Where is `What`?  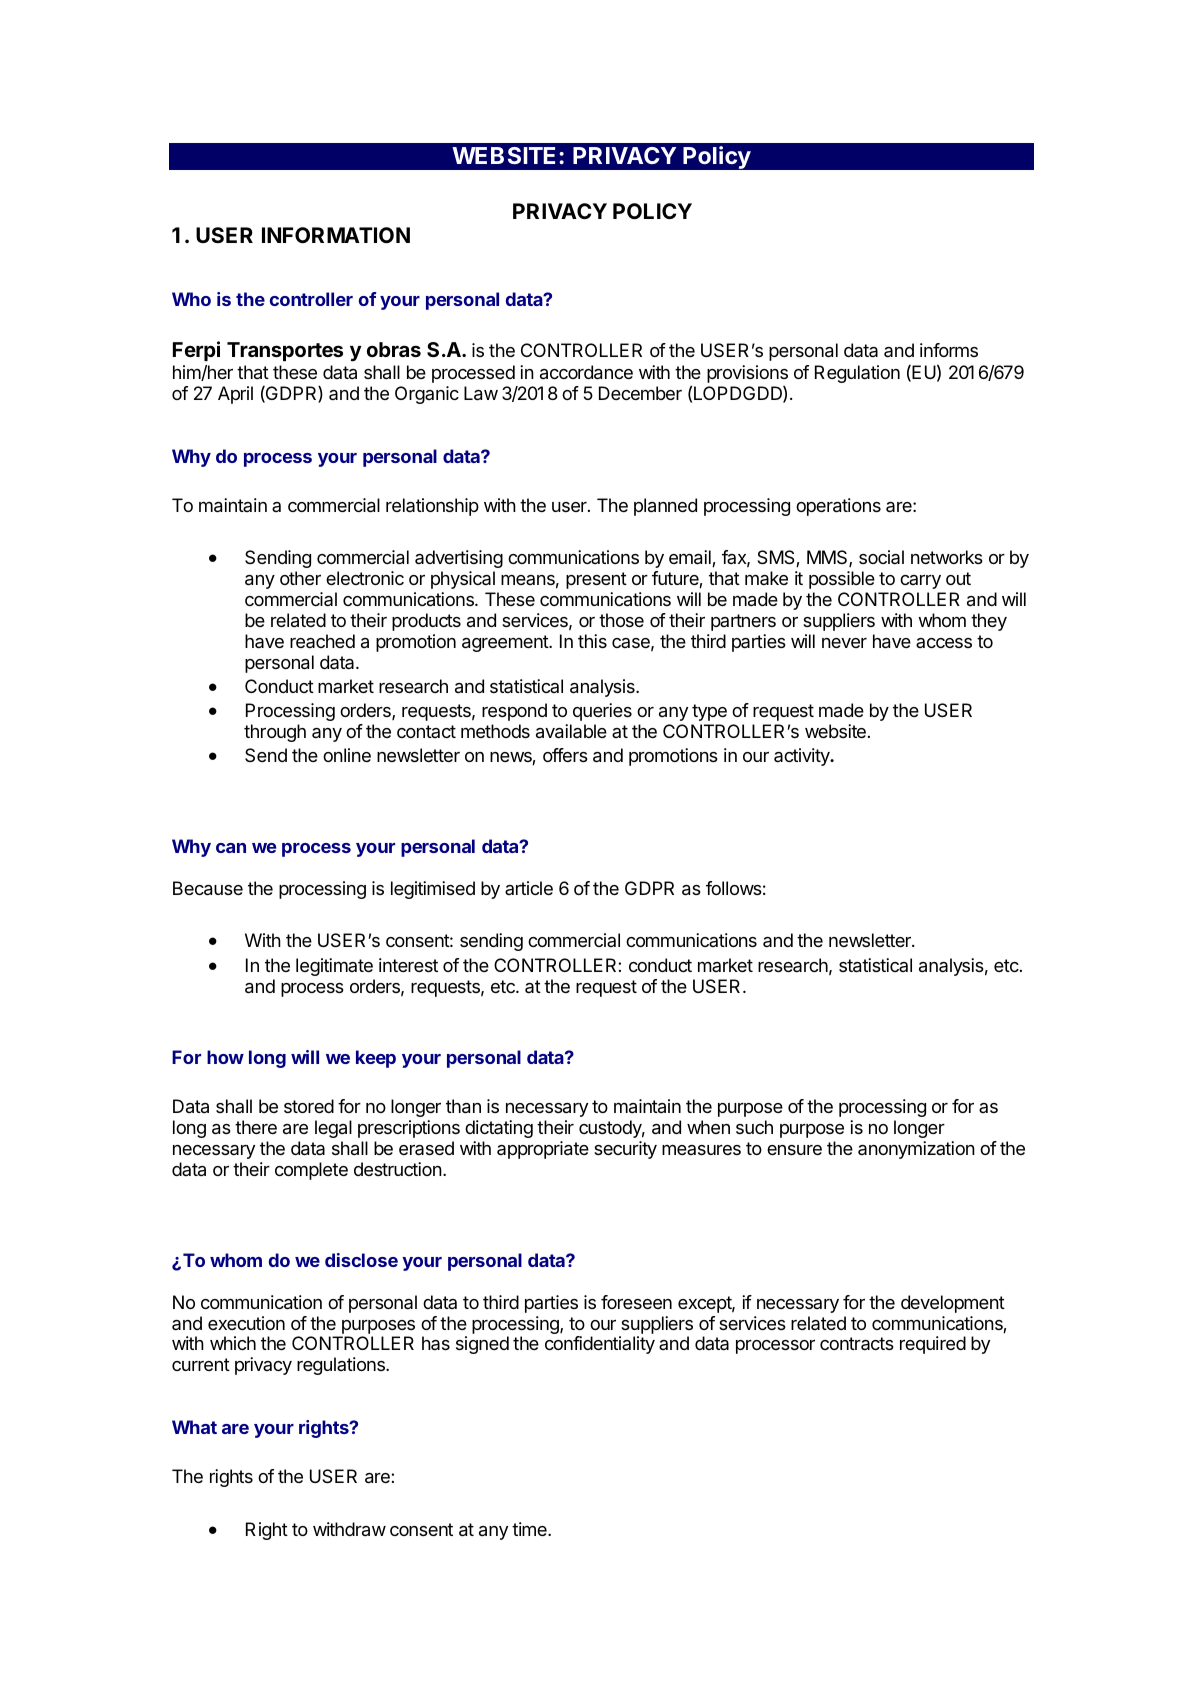
What is located at coordinates (194, 1427).
